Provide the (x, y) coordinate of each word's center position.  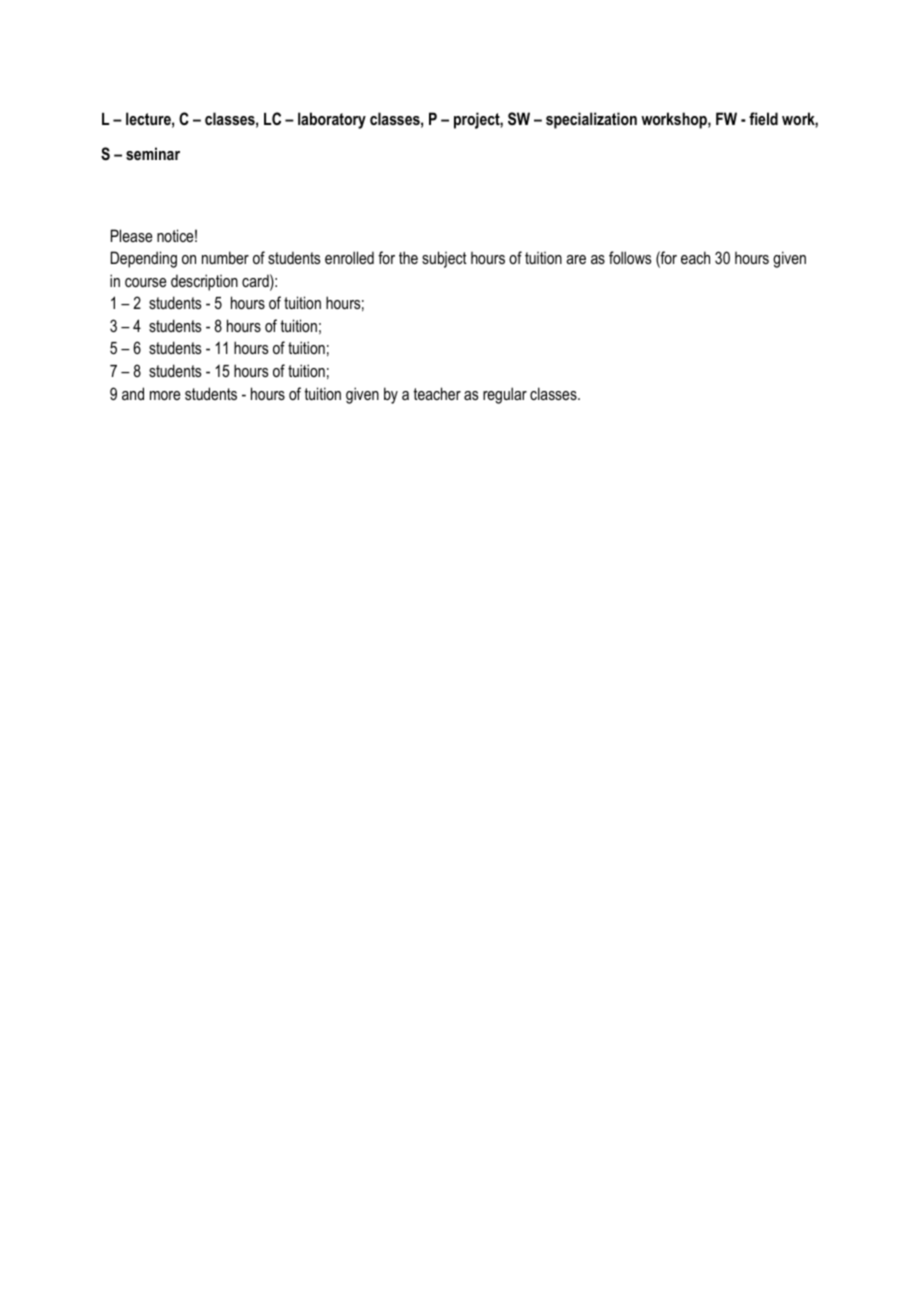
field (763, 118)
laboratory (332, 120)
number (225, 257)
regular (505, 395)
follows (630, 257)
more (165, 395)
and (133, 393)
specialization (591, 120)
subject (444, 259)
